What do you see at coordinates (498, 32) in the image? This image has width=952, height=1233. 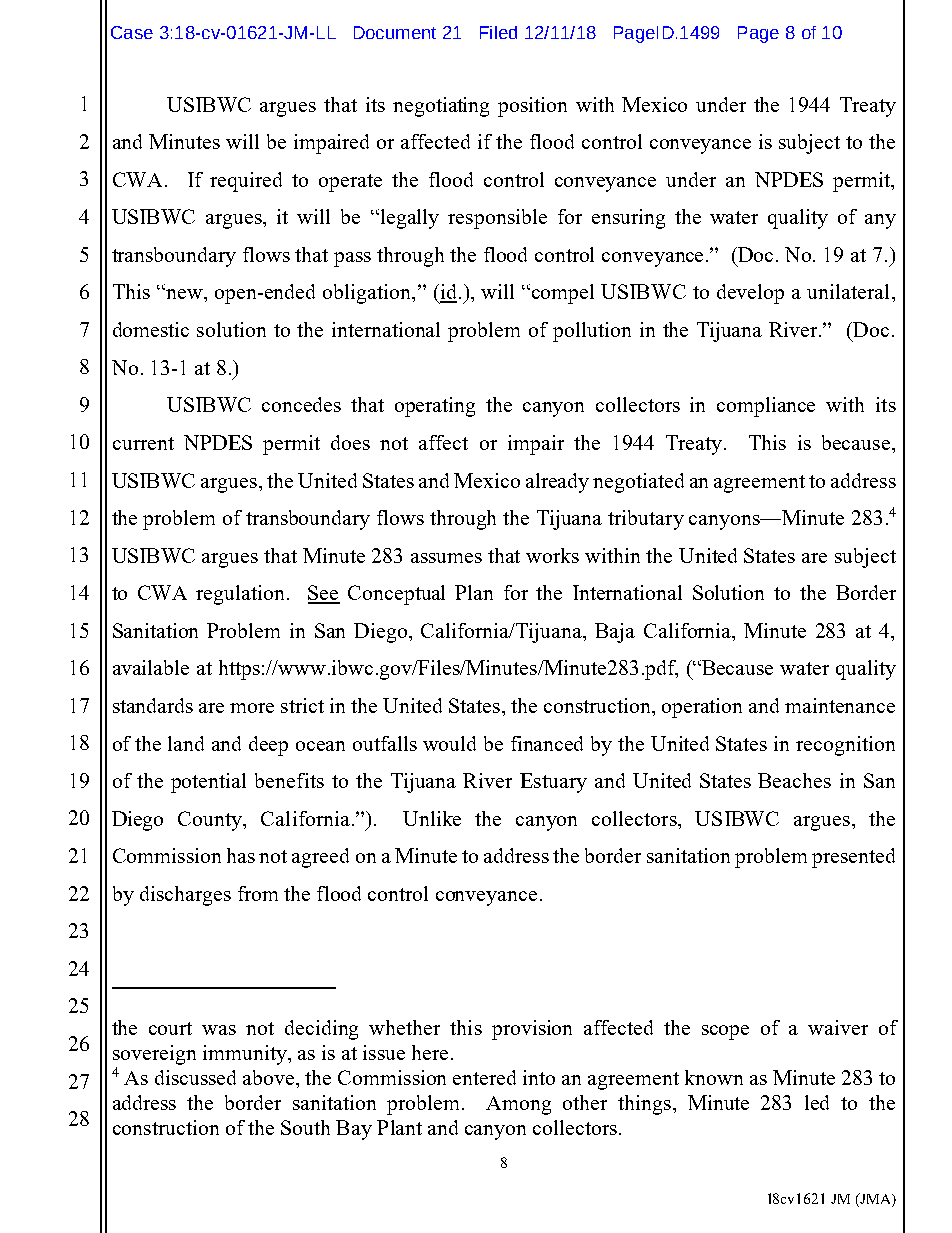 I see `Filed` at bounding box center [498, 32].
